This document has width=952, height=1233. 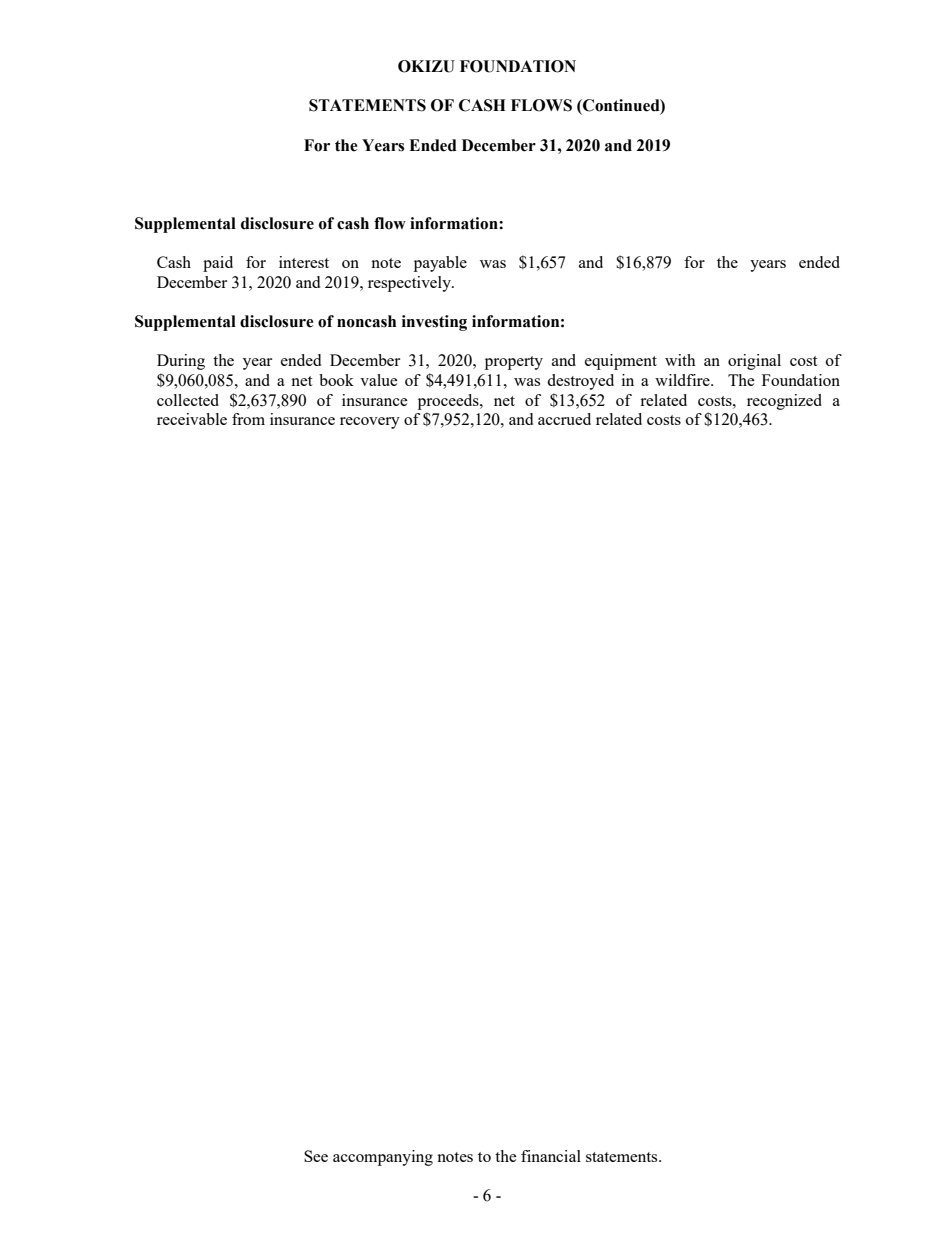 What do you see at coordinates (564, 419) in the document?
I see `accrued` at bounding box center [564, 419].
